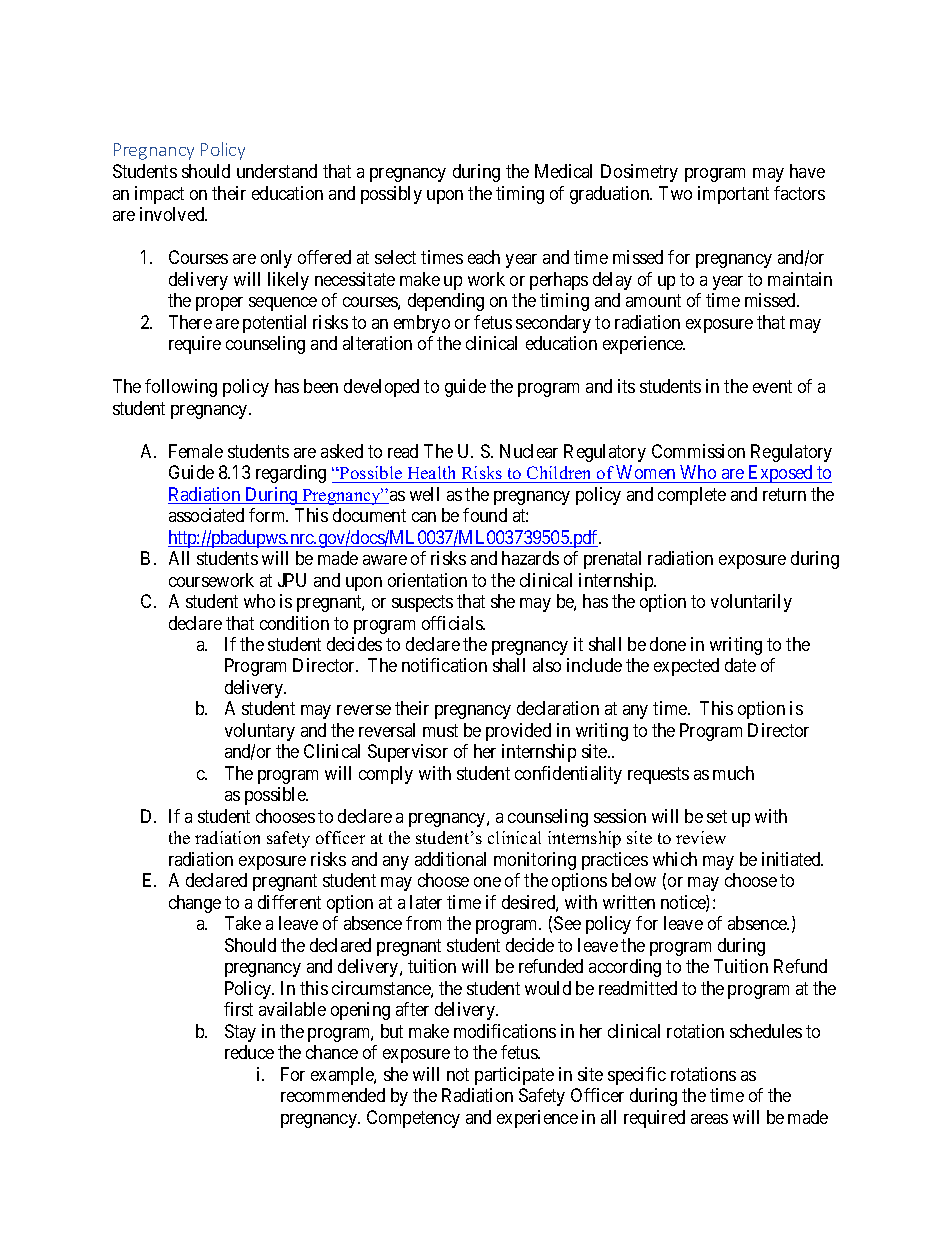 The width and height of the screenshot is (952, 1233). What do you see at coordinates (453, 623) in the screenshot?
I see `officials` at bounding box center [453, 623].
